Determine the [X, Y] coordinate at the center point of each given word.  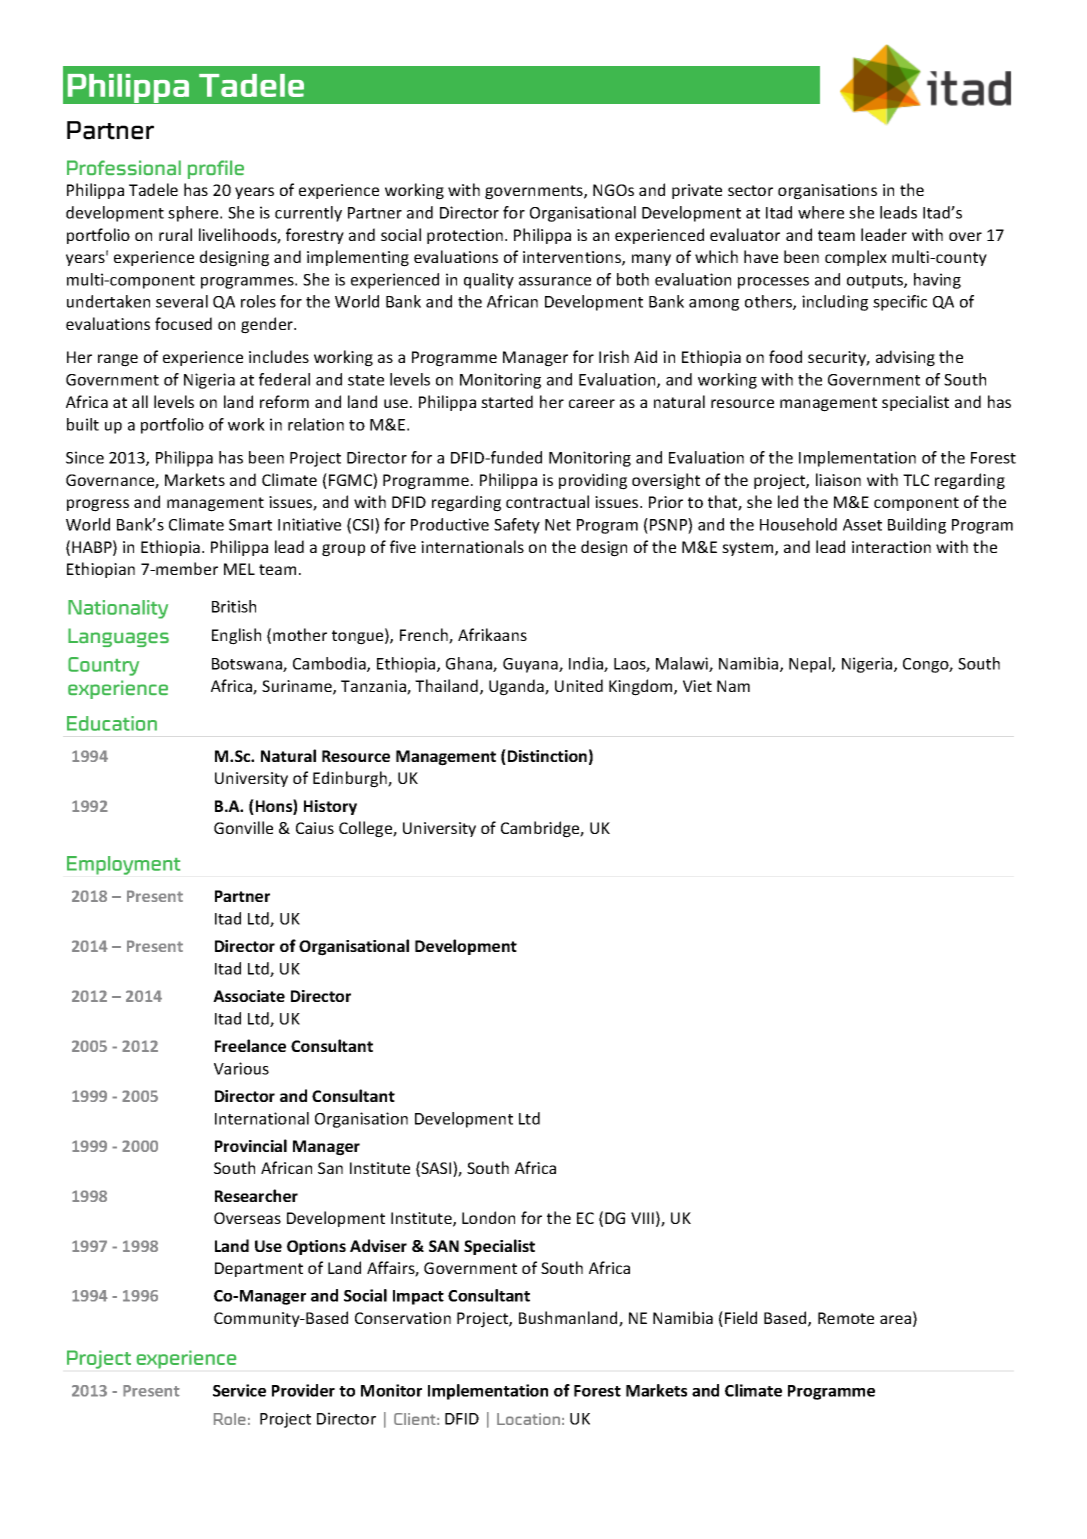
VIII [642, 1218]
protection [465, 236]
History [330, 807]
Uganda [517, 687]
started [507, 401]
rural [175, 234]
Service [239, 1390]
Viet [697, 686]
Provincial [251, 1145]
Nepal [811, 665]
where [821, 212]
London [488, 1217]
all [140, 401]
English [236, 636]
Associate [249, 996]
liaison [838, 479]
